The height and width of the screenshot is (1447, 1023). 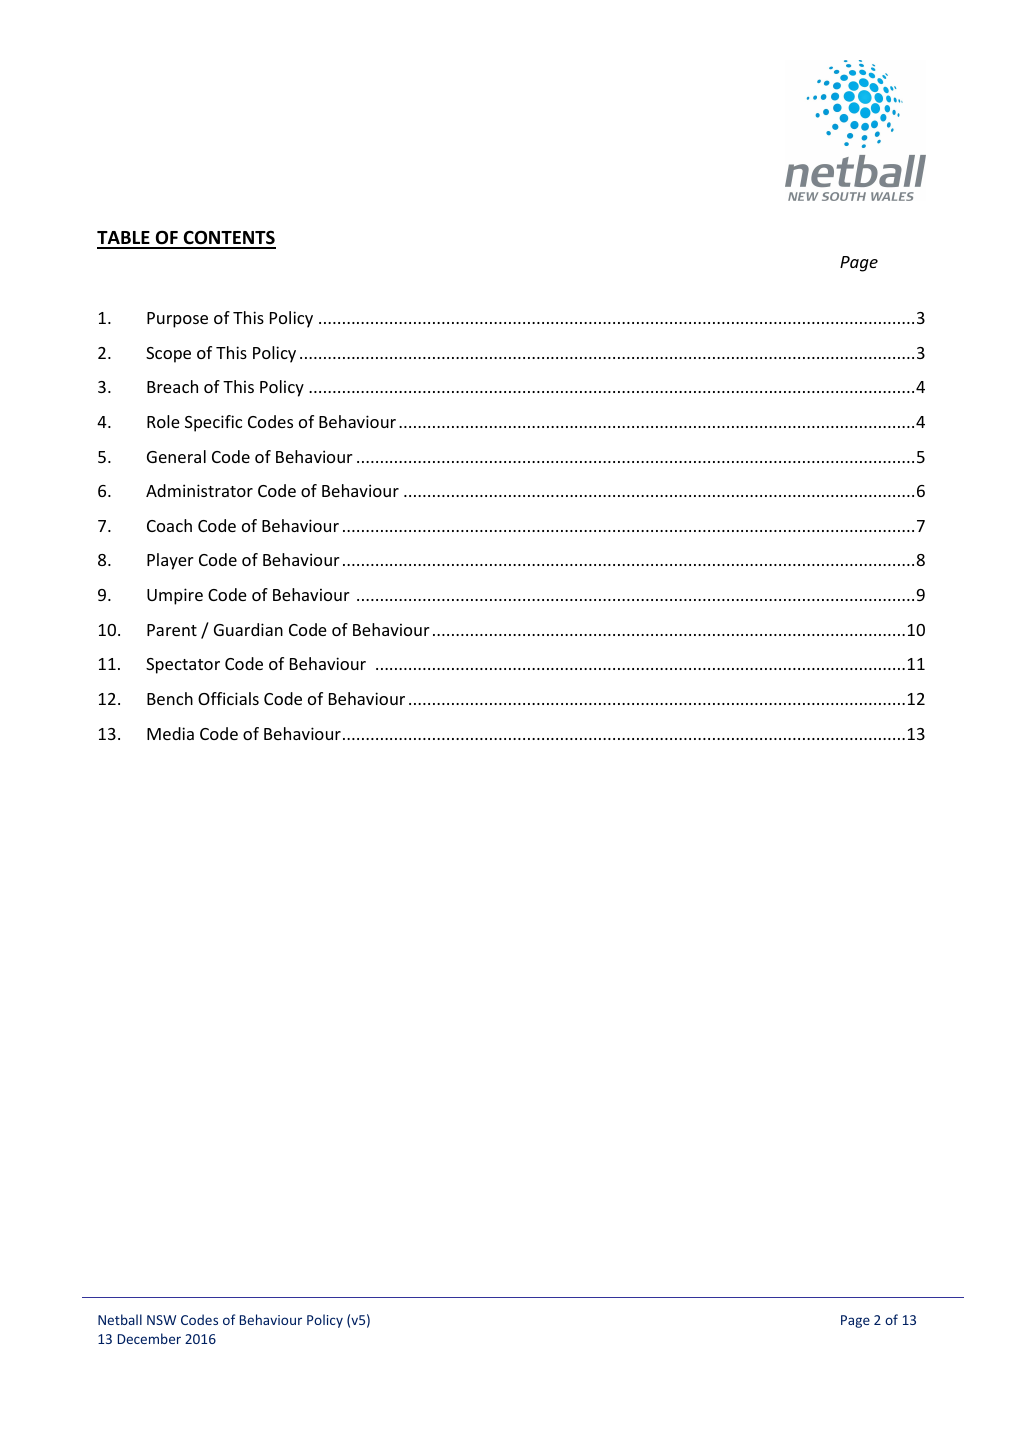 What do you see at coordinates (170, 698) in the screenshot?
I see `Bench` at bounding box center [170, 698].
